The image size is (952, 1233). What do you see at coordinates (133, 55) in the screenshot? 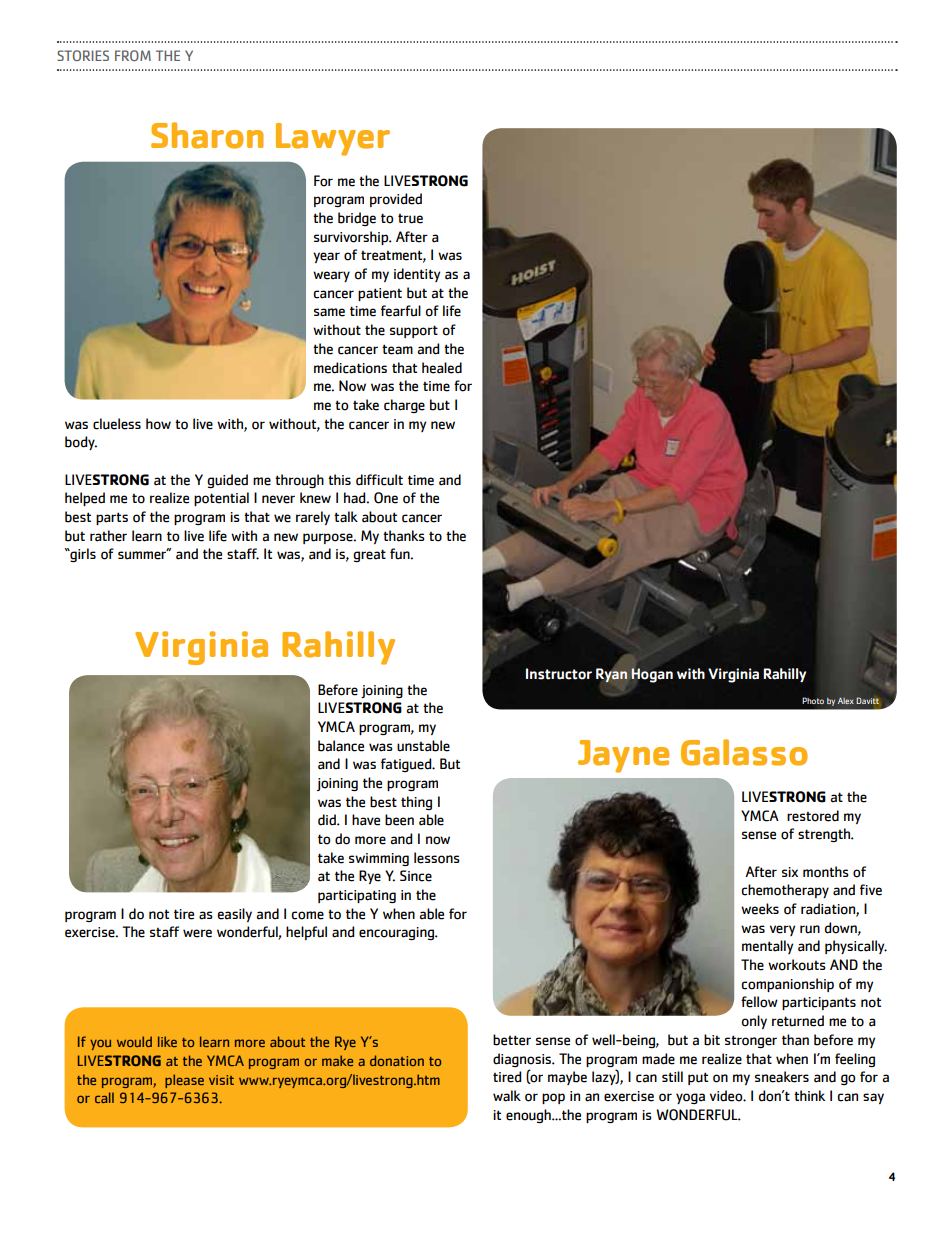
I see `FROM` at bounding box center [133, 55].
